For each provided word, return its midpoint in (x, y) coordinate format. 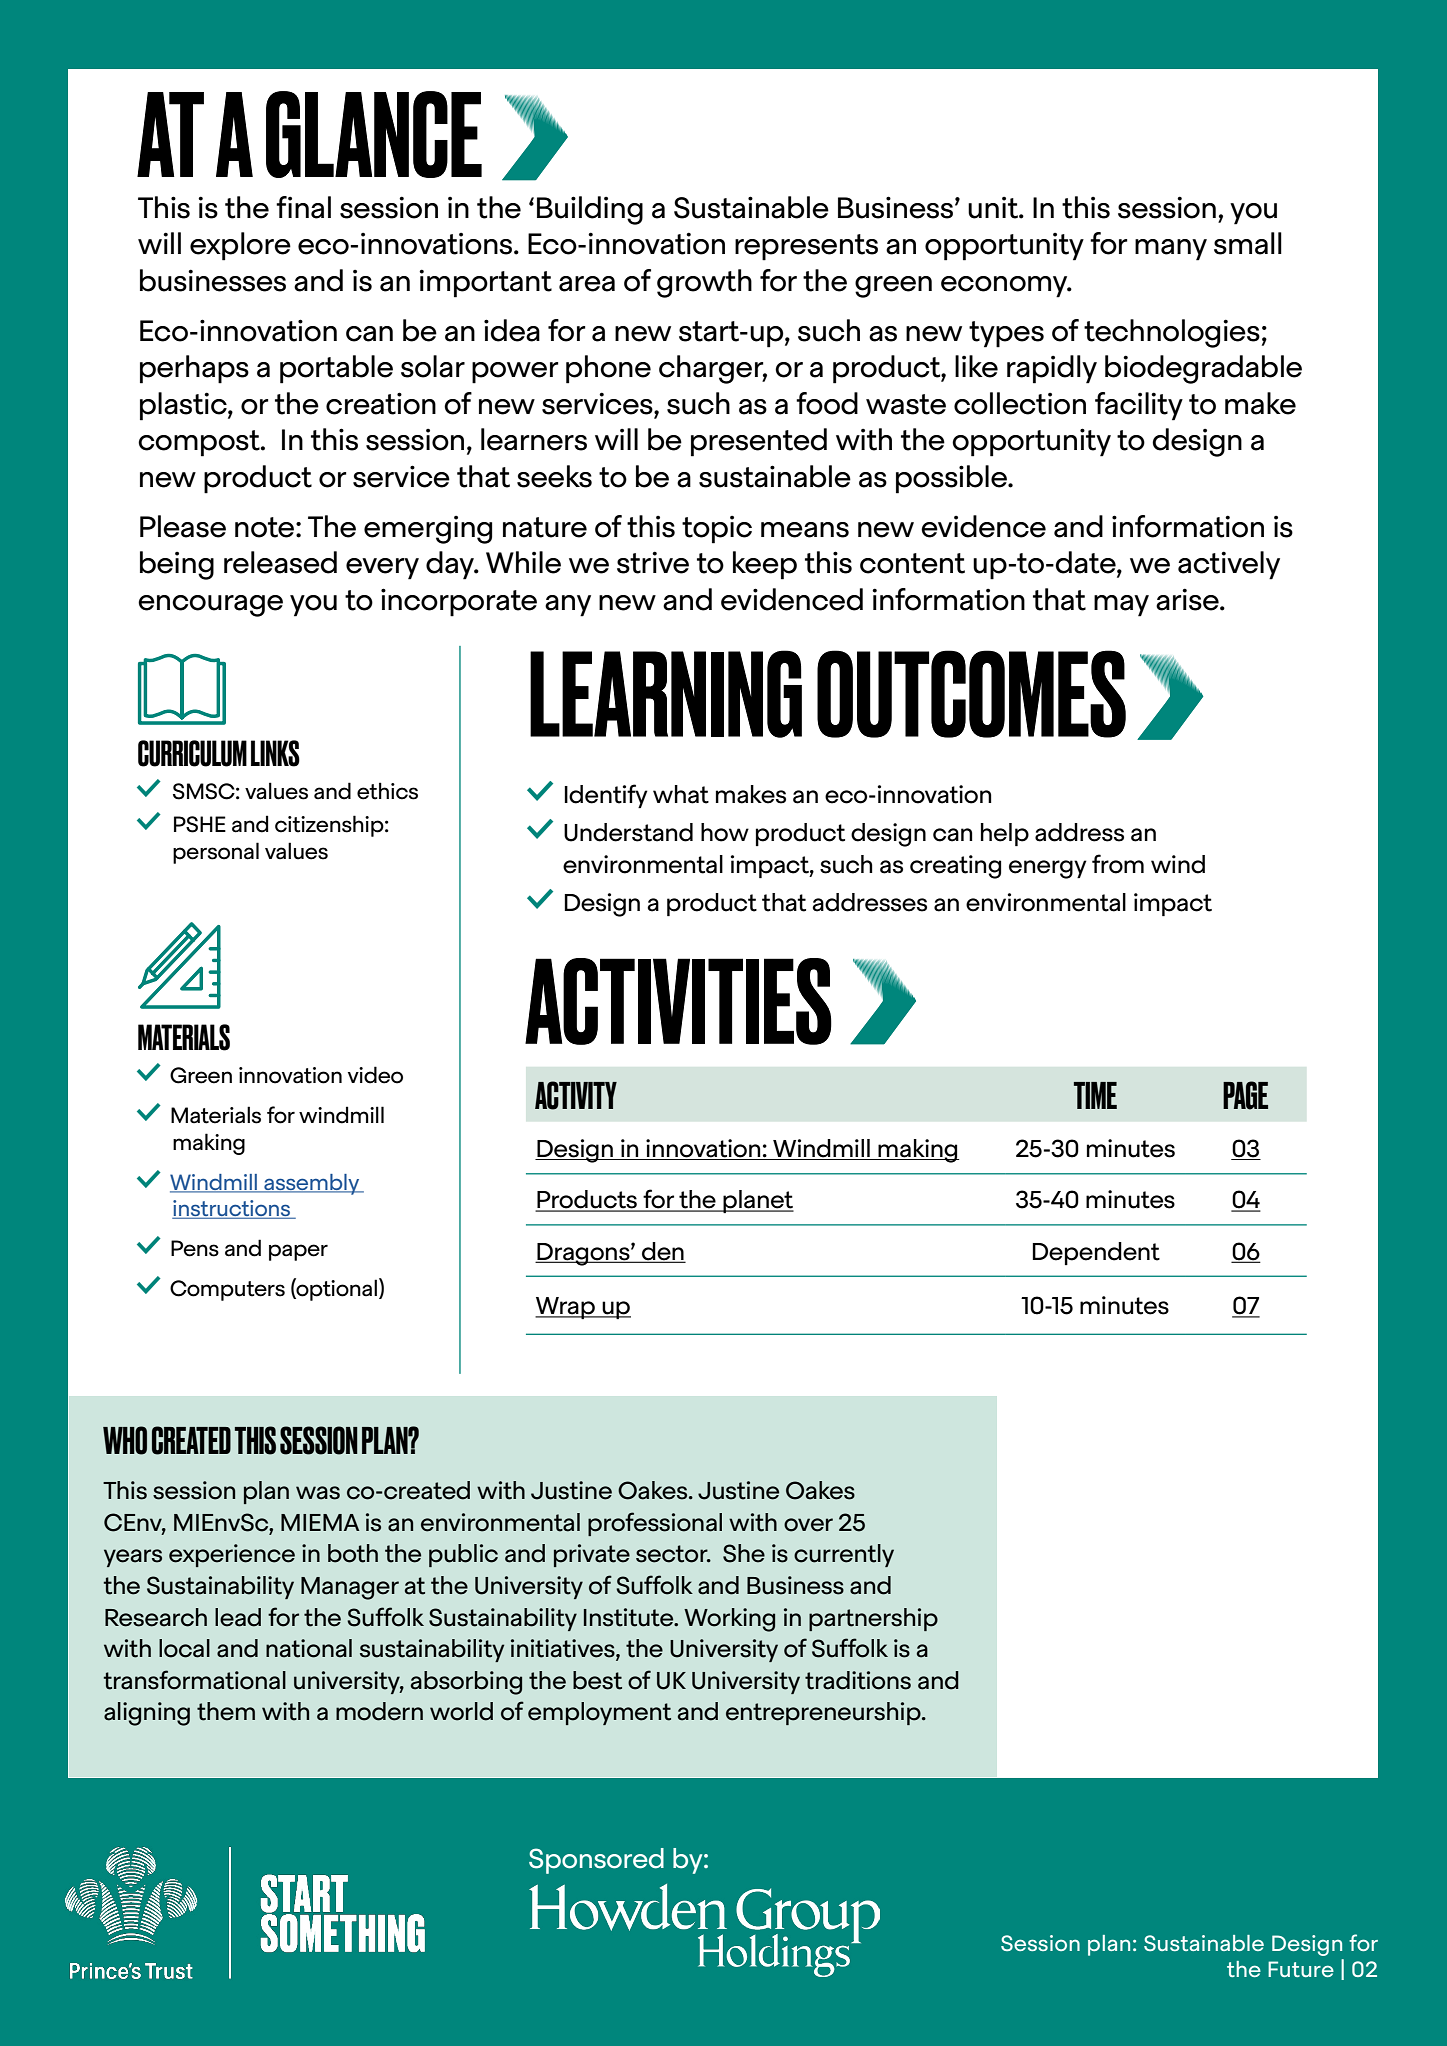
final (303, 207)
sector (673, 1554)
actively (1229, 565)
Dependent (1096, 1253)
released (280, 562)
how (725, 832)
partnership (873, 1619)
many (1171, 250)
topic (717, 530)
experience (232, 1555)
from (1118, 864)
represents (806, 247)
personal (216, 853)
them (226, 1711)
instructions (232, 1209)
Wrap (566, 1308)
